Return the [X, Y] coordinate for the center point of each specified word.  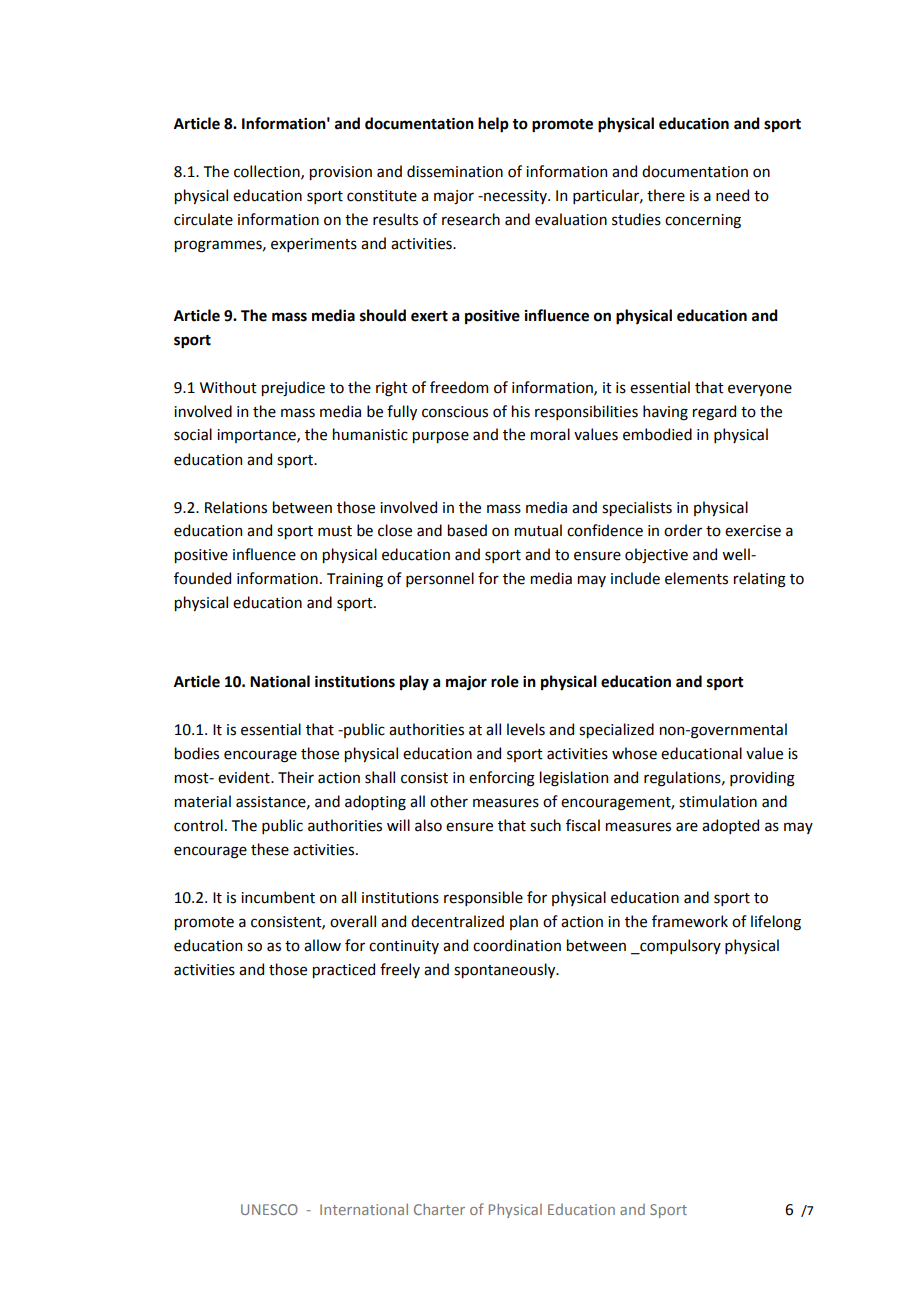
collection [268, 172]
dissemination [455, 171]
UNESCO [269, 1209]
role [505, 681]
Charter [439, 1209]
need [732, 195]
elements [696, 578]
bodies [197, 753]
